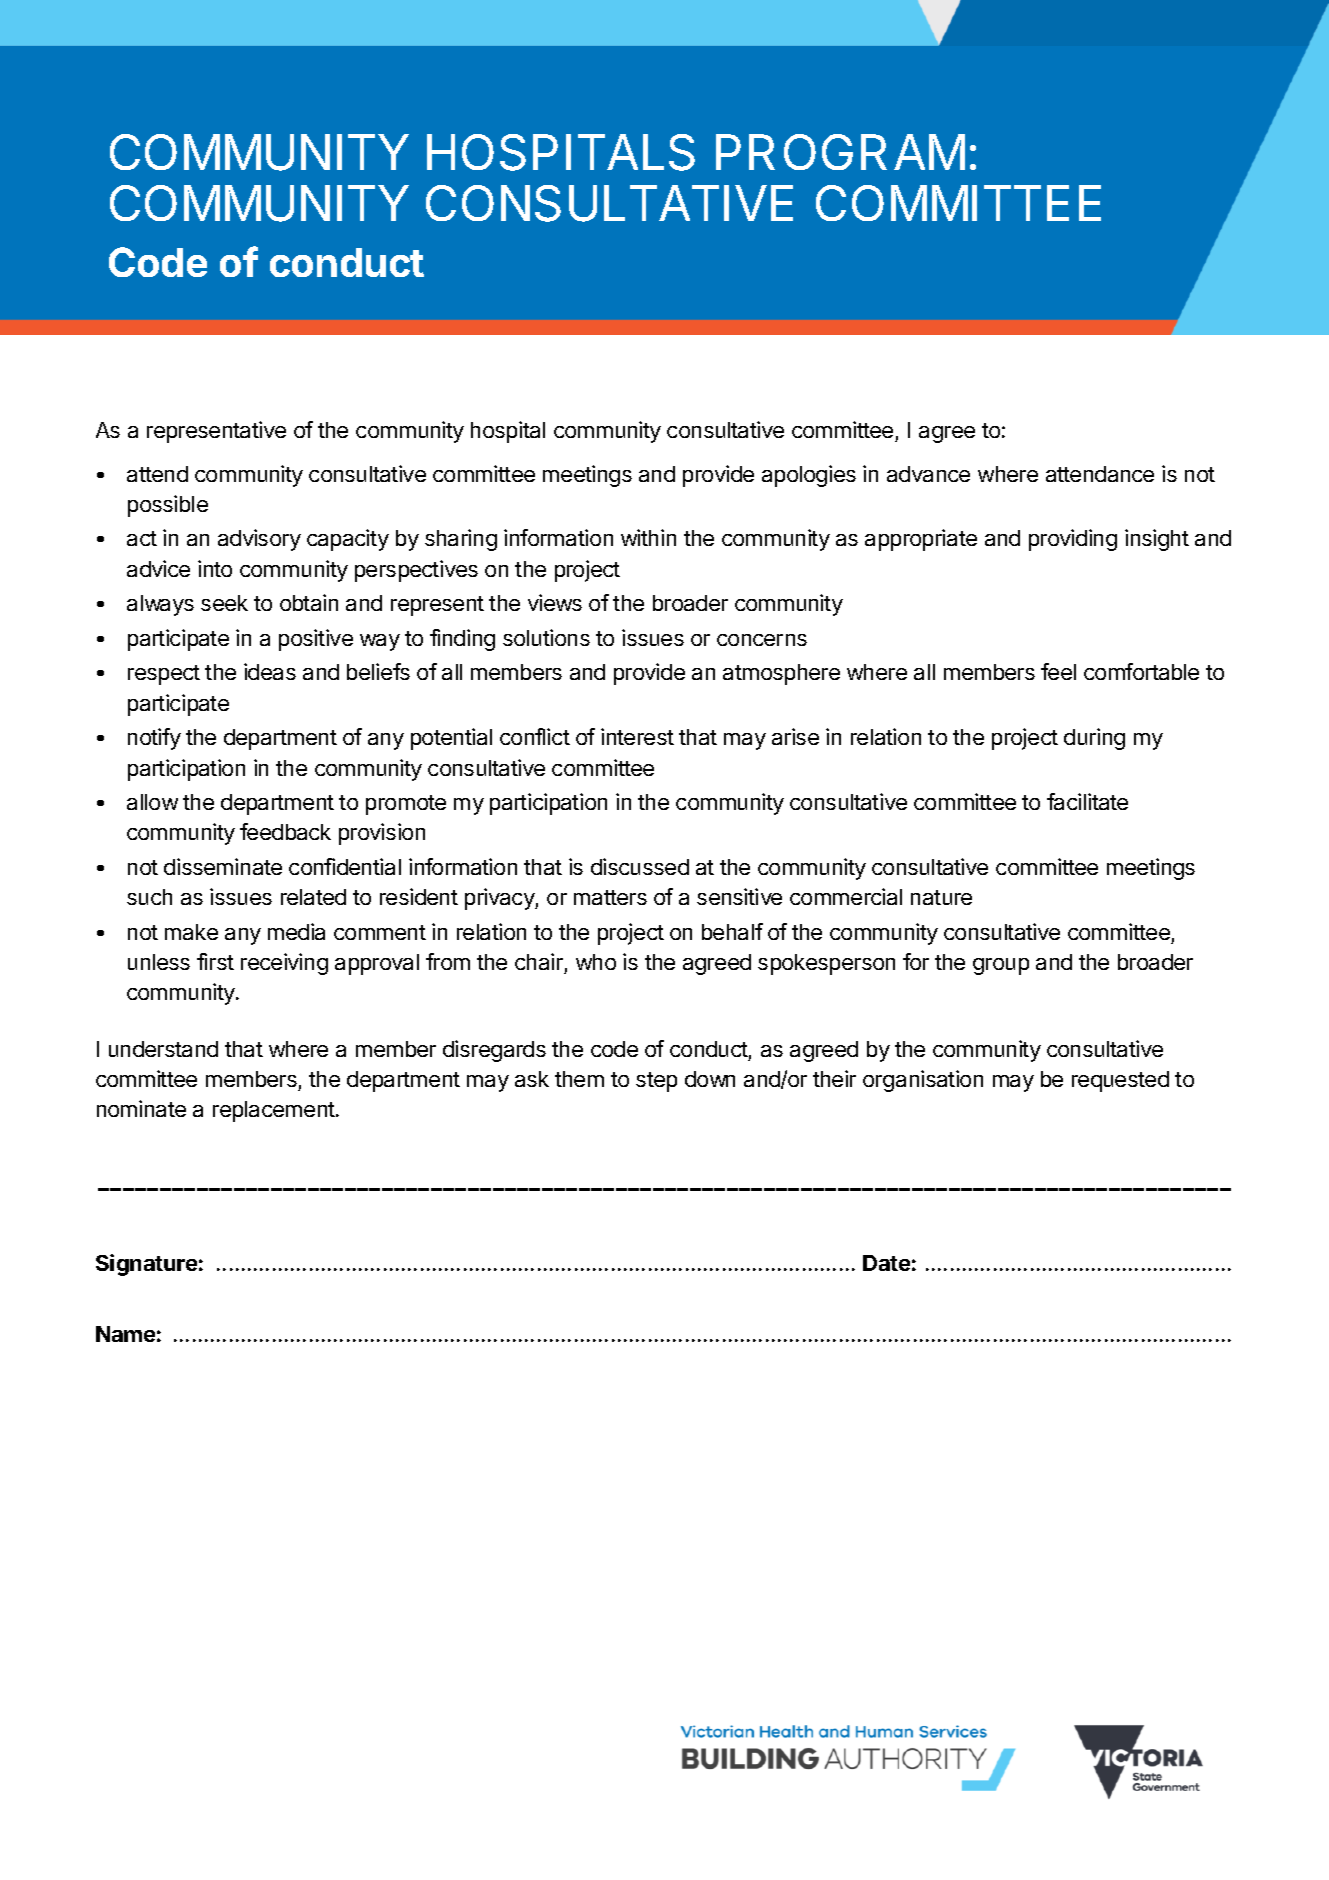 The height and width of the screenshot is (1880, 1329). I want to click on PROGRAM, so click(840, 152).
